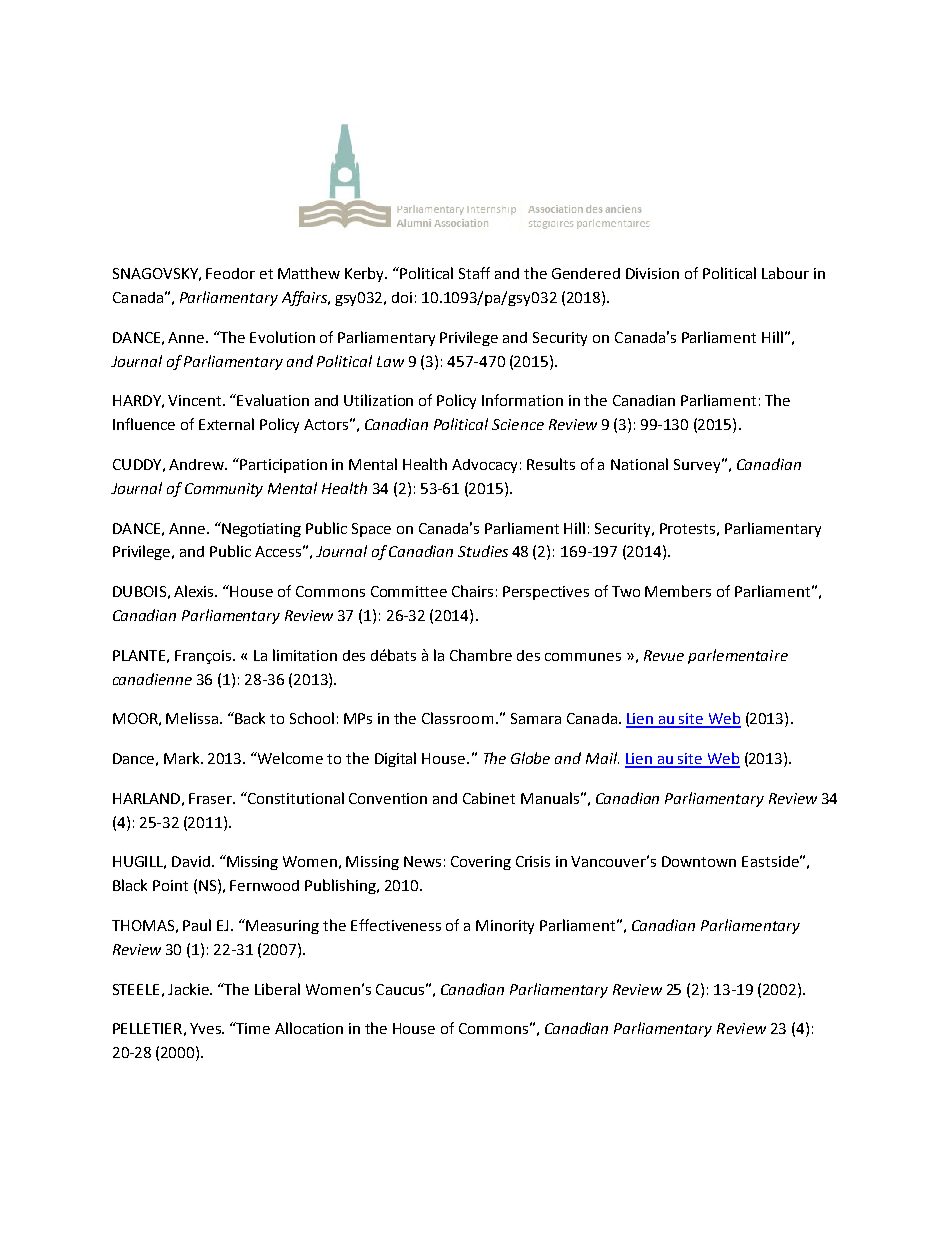 The height and width of the image is (1233, 952). What do you see at coordinates (505, 927) in the image?
I see `Minority` at bounding box center [505, 927].
